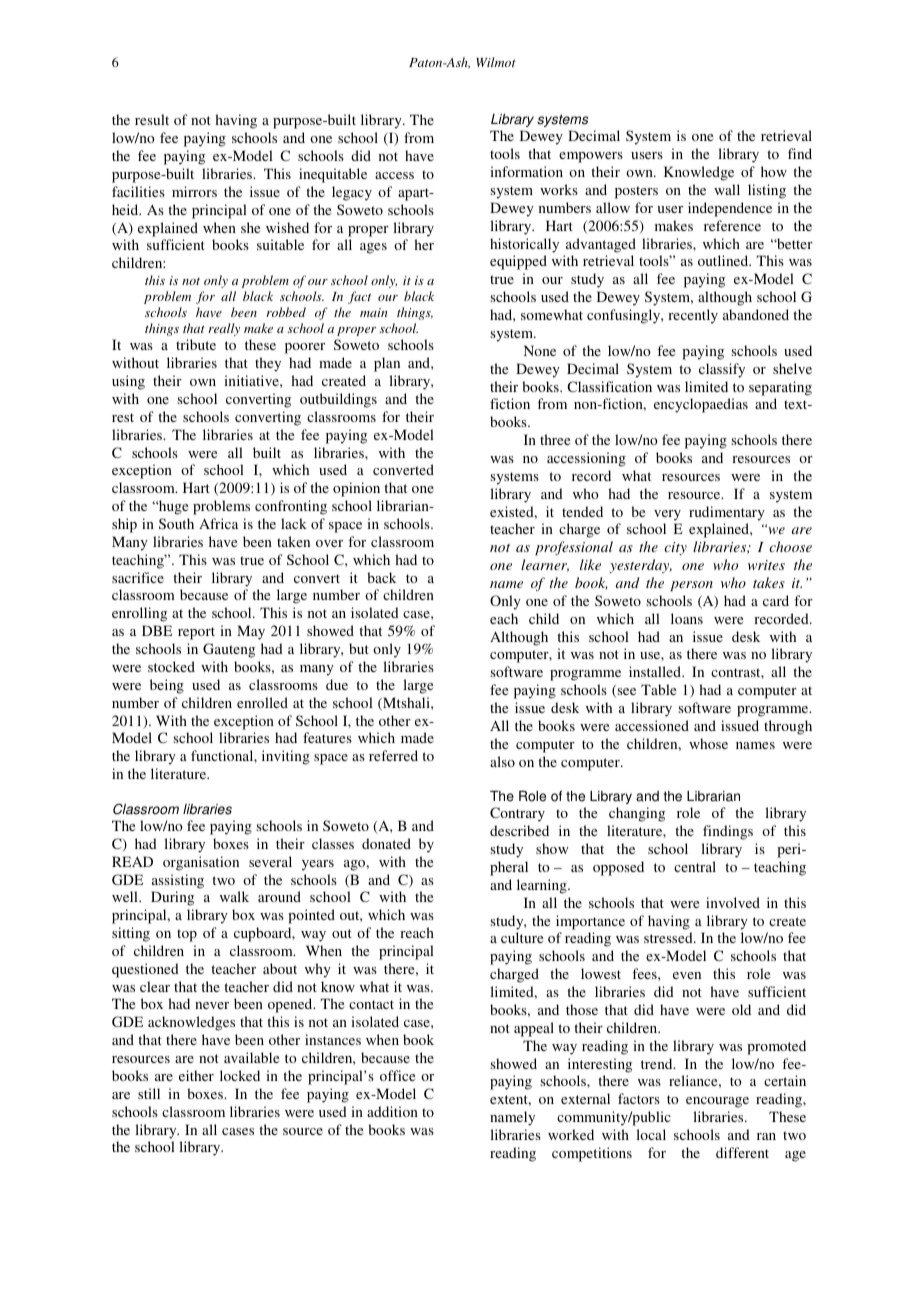 The image size is (924, 1308). I want to click on either, so click(196, 1075).
